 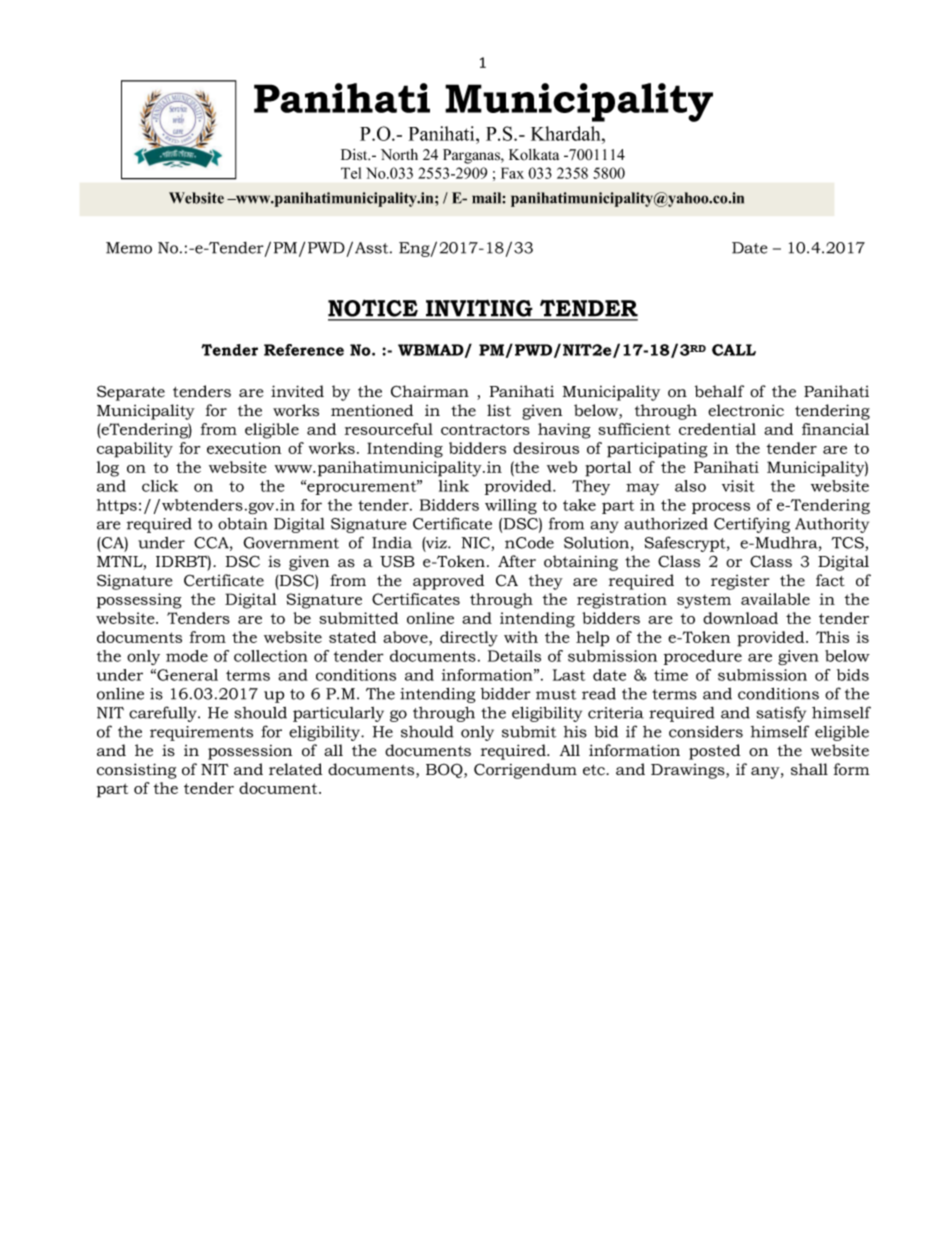 I want to click on Kolkata, so click(x=534, y=155).
